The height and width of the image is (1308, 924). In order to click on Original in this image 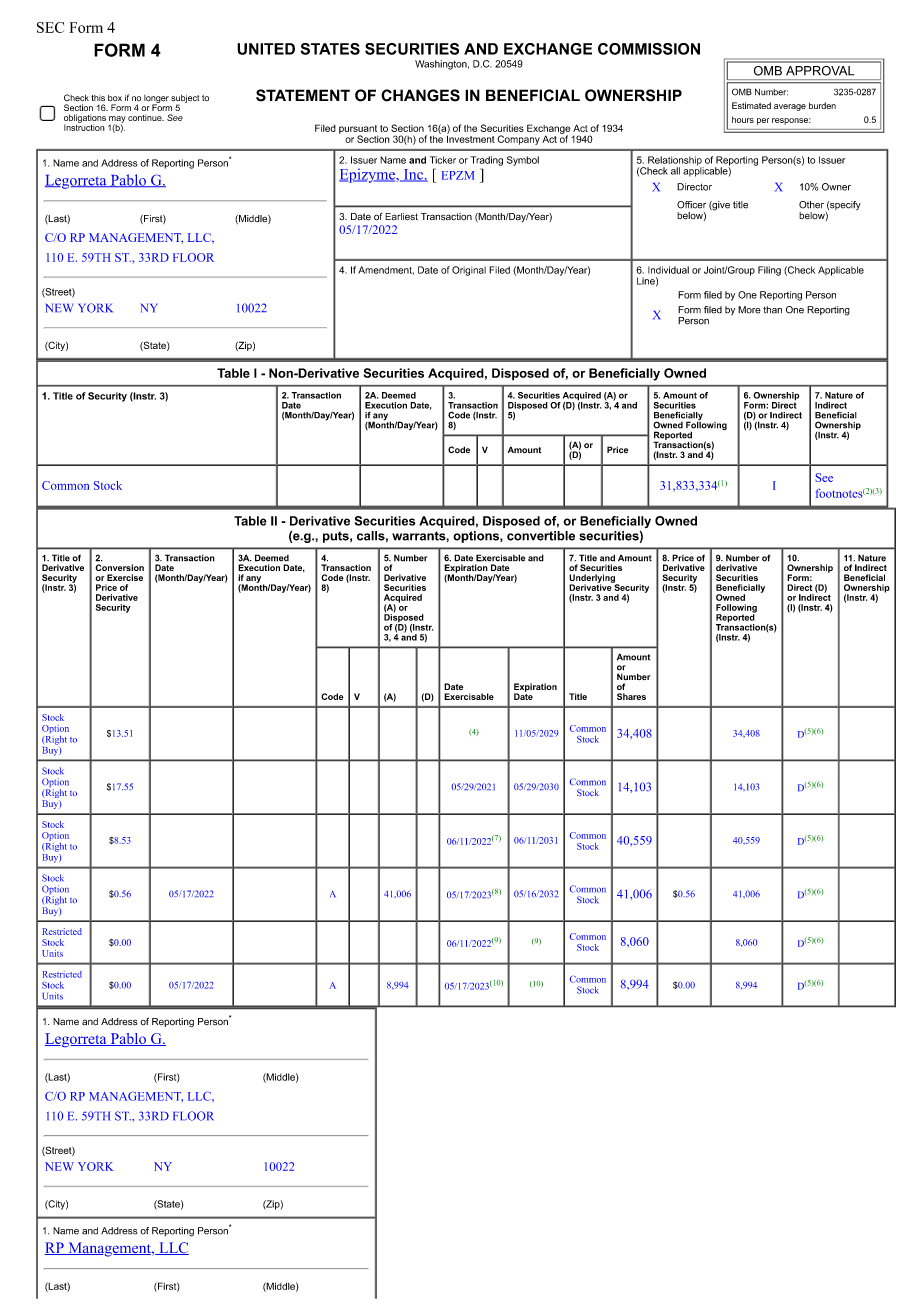, I will do `click(469, 271)`.
